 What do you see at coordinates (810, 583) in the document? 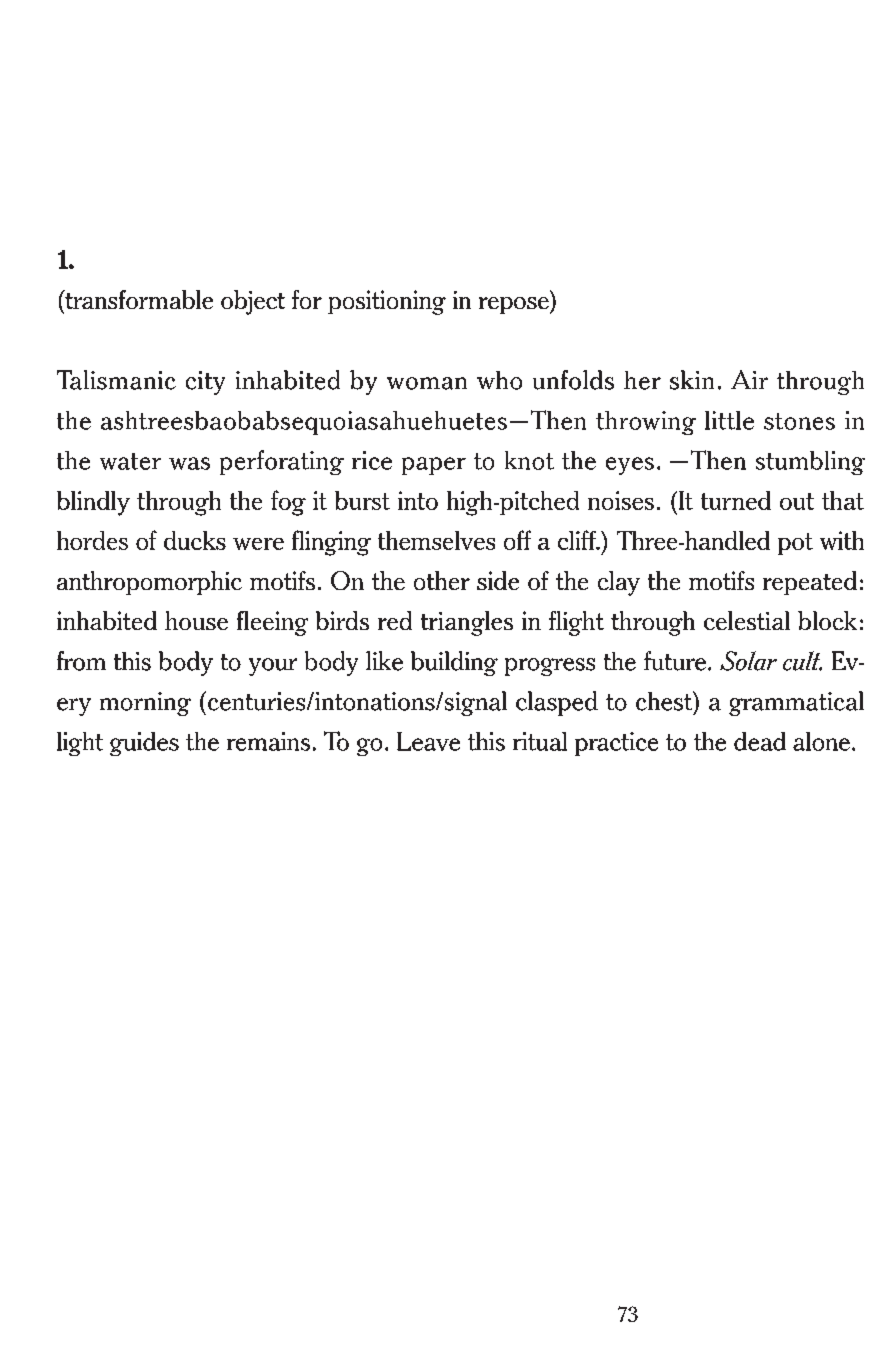
I see `repeated` at bounding box center [810, 583].
